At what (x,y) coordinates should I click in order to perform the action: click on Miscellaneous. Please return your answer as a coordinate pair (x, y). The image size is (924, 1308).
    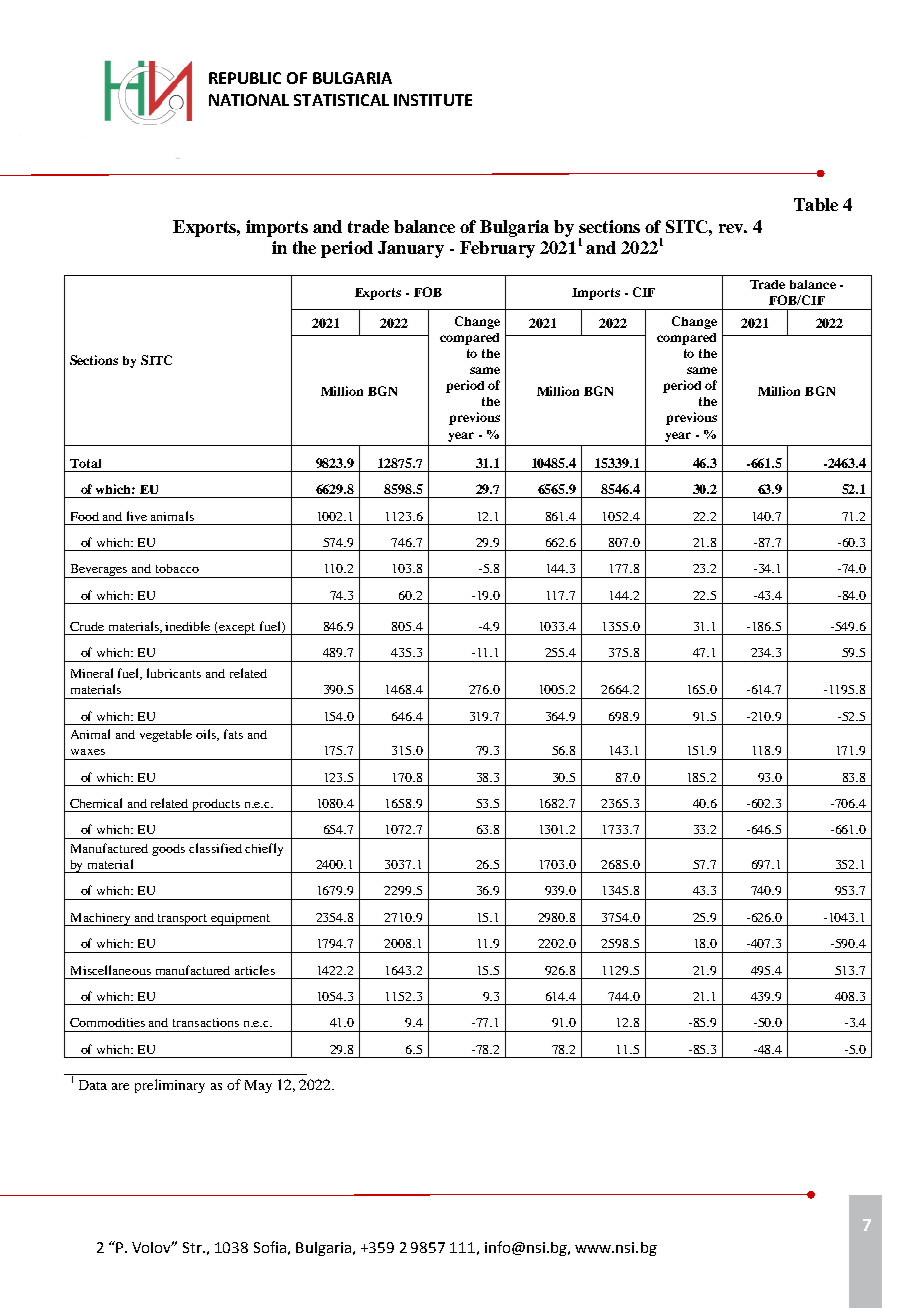
    Looking at the image, I should click on (111, 970).
